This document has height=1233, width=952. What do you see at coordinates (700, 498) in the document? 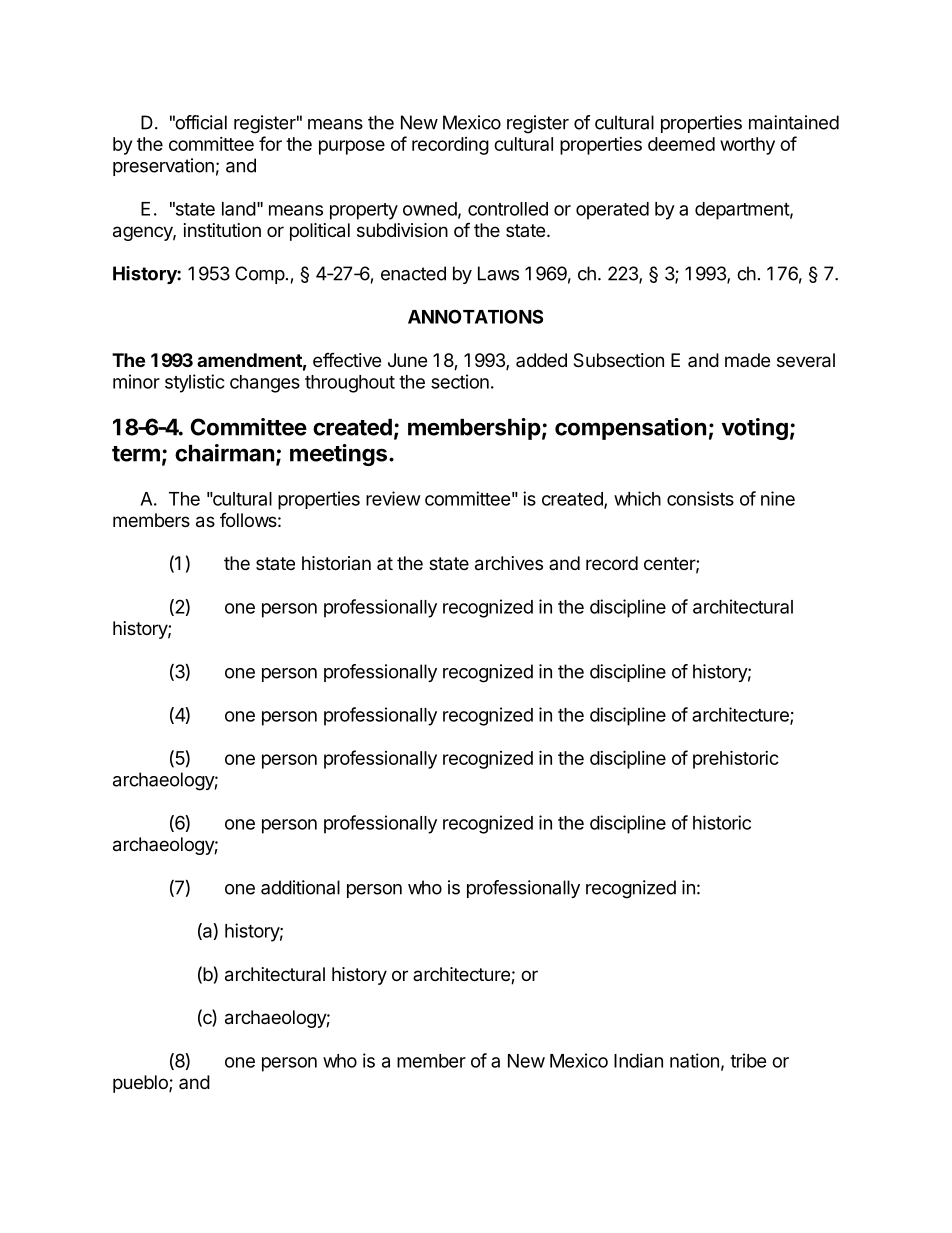
I see `consists` at bounding box center [700, 498].
